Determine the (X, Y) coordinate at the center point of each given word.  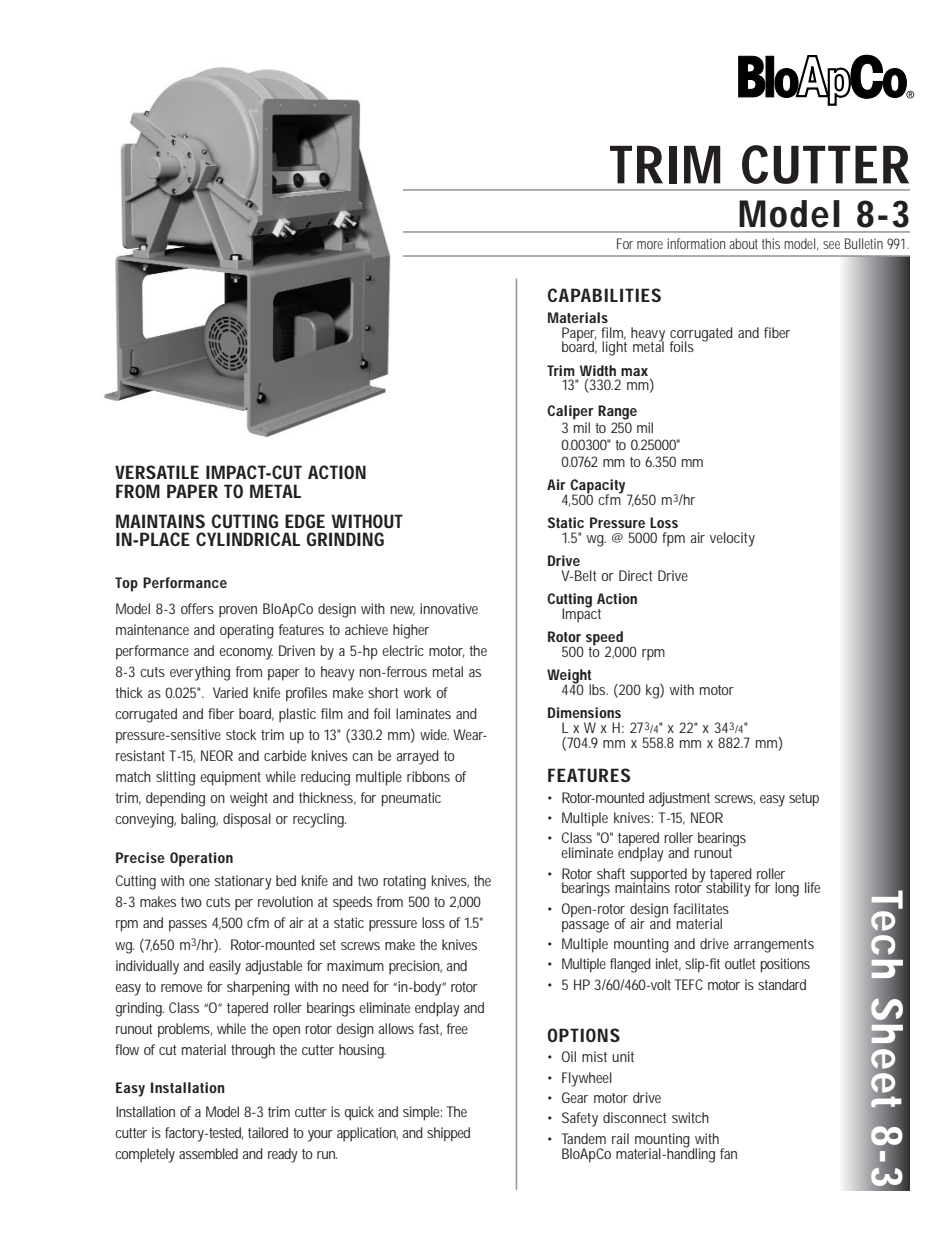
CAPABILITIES (604, 295)
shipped (448, 1134)
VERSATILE (157, 472)
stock (241, 734)
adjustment (679, 799)
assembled (208, 1153)
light (614, 347)
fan (728, 1153)
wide (434, 734)
